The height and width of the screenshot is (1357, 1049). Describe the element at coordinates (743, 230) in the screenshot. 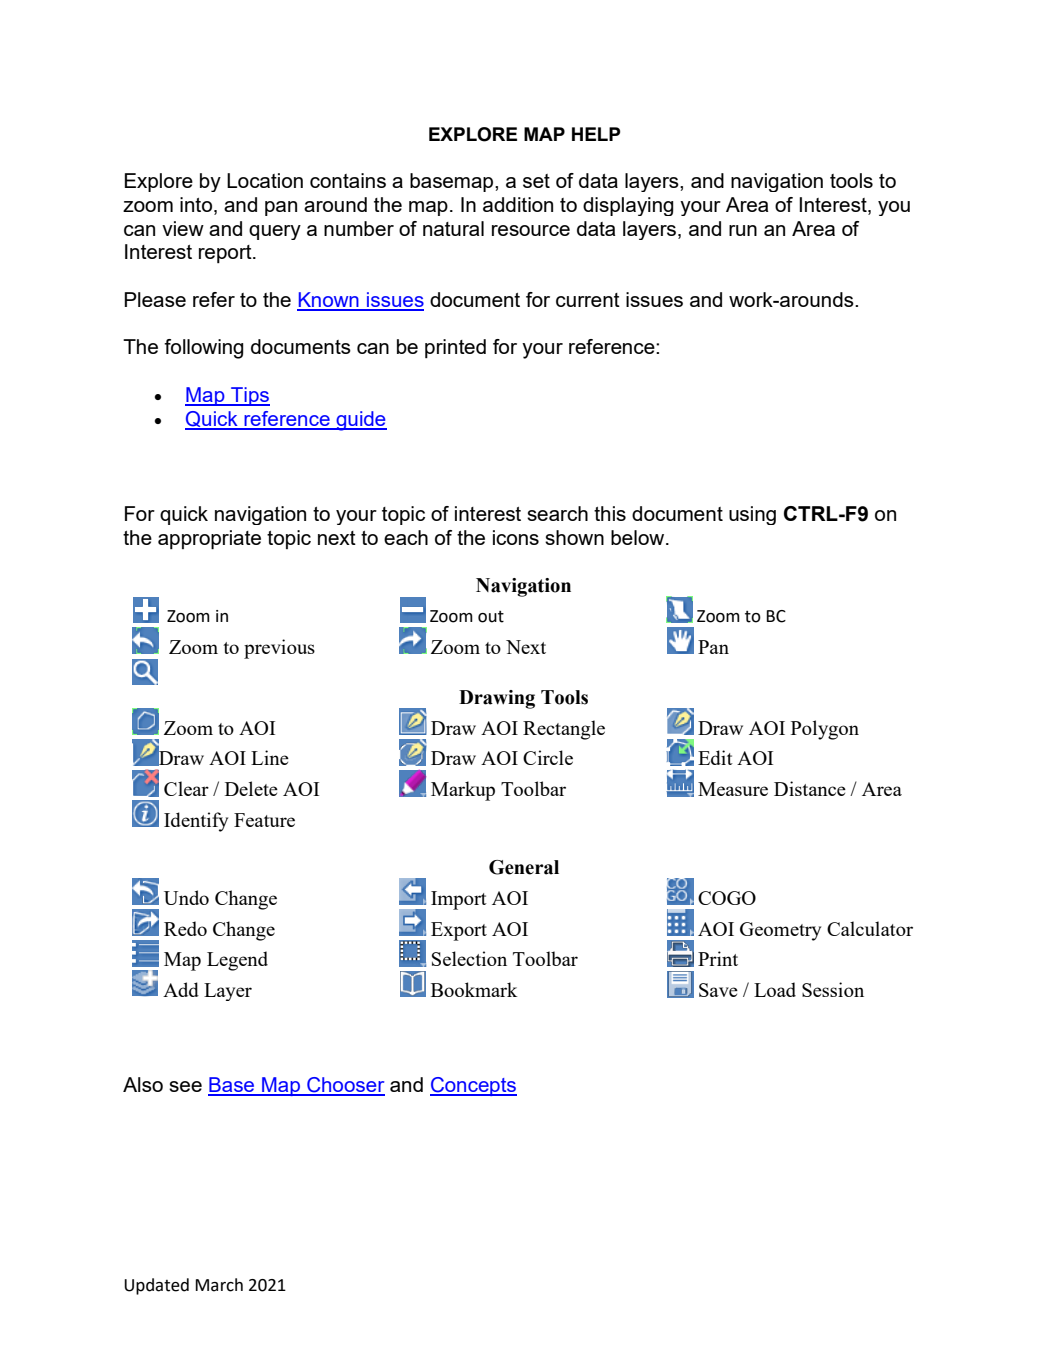

I see `run` at that location.
